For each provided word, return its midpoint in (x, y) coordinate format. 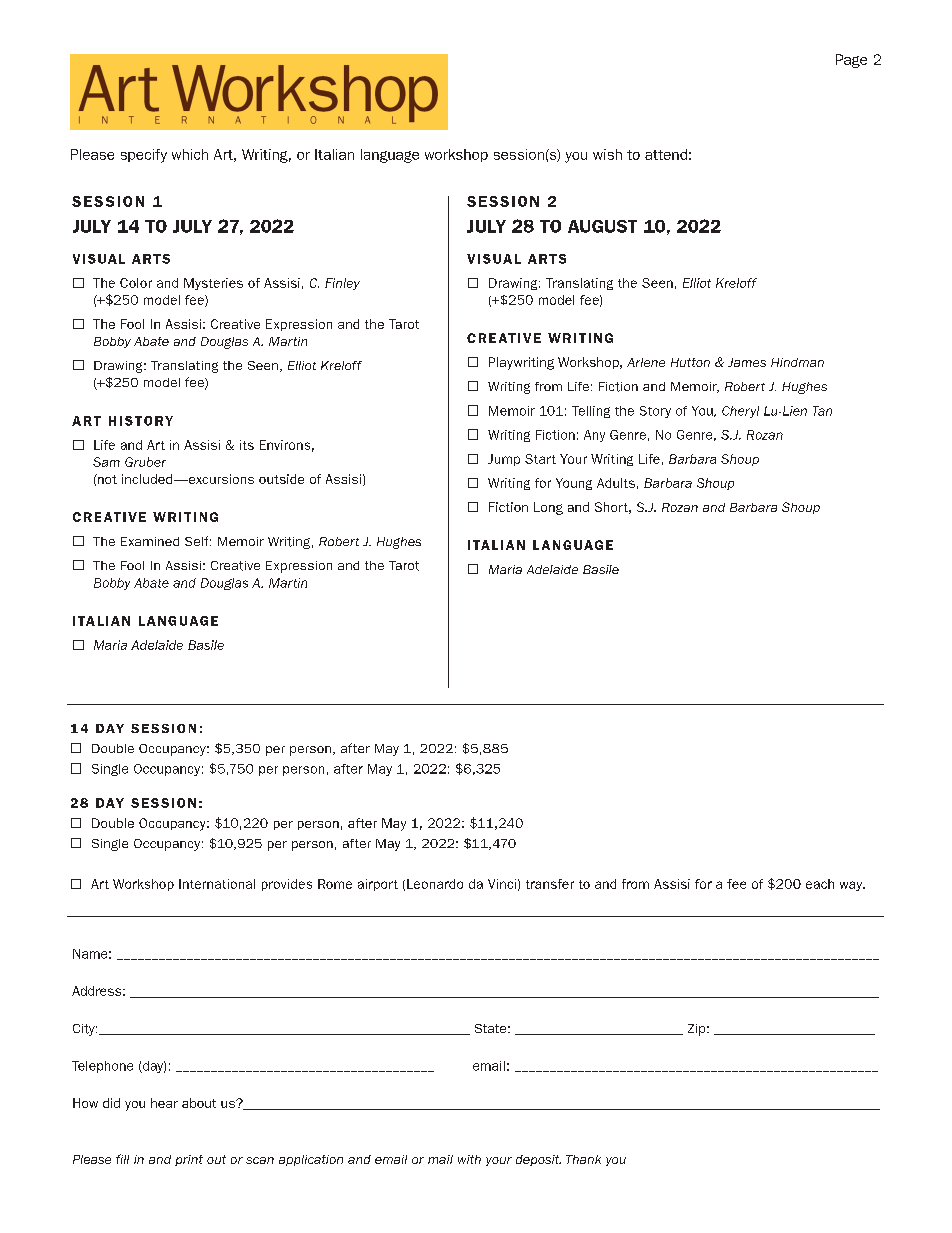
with (469, 1159)
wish (607, 154)
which (190, 154)
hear (164, 1103)
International (217, 884)
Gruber (145, 462)
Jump (504, 460)
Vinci (502, 884)
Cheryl (740, 412)
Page (851, 61)
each (820, 884)
